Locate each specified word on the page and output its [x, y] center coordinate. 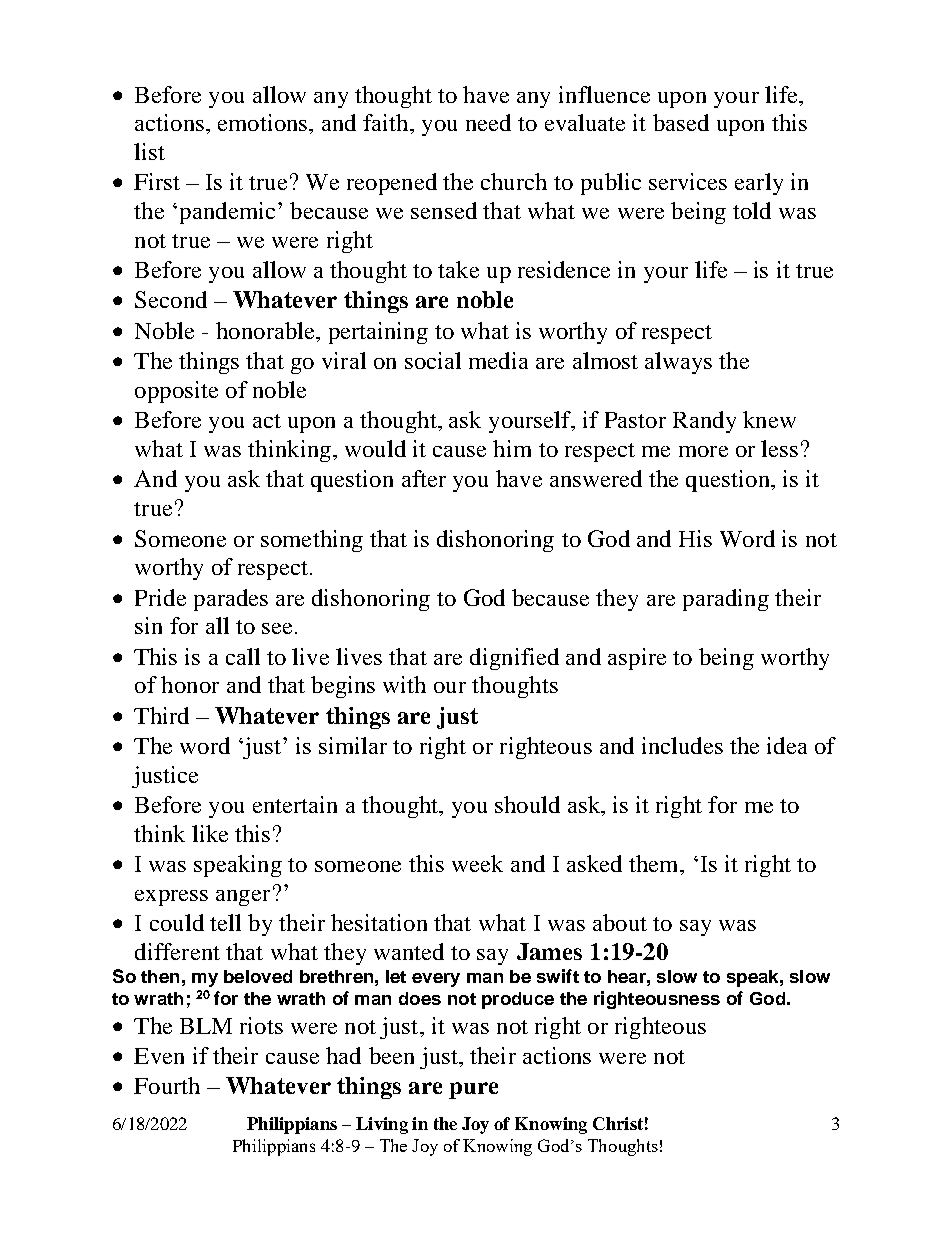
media [498, 360]
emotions [264, 122]
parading [726, 600]
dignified [514, 659]
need [488, 122]
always [678, 363]
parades [231, 600]
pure [473, 1090]
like [210, 833]
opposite [176, 392]
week [477, 863]
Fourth [167, 1085]
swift [558, 976]
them [655, 863]
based [681, 122]
